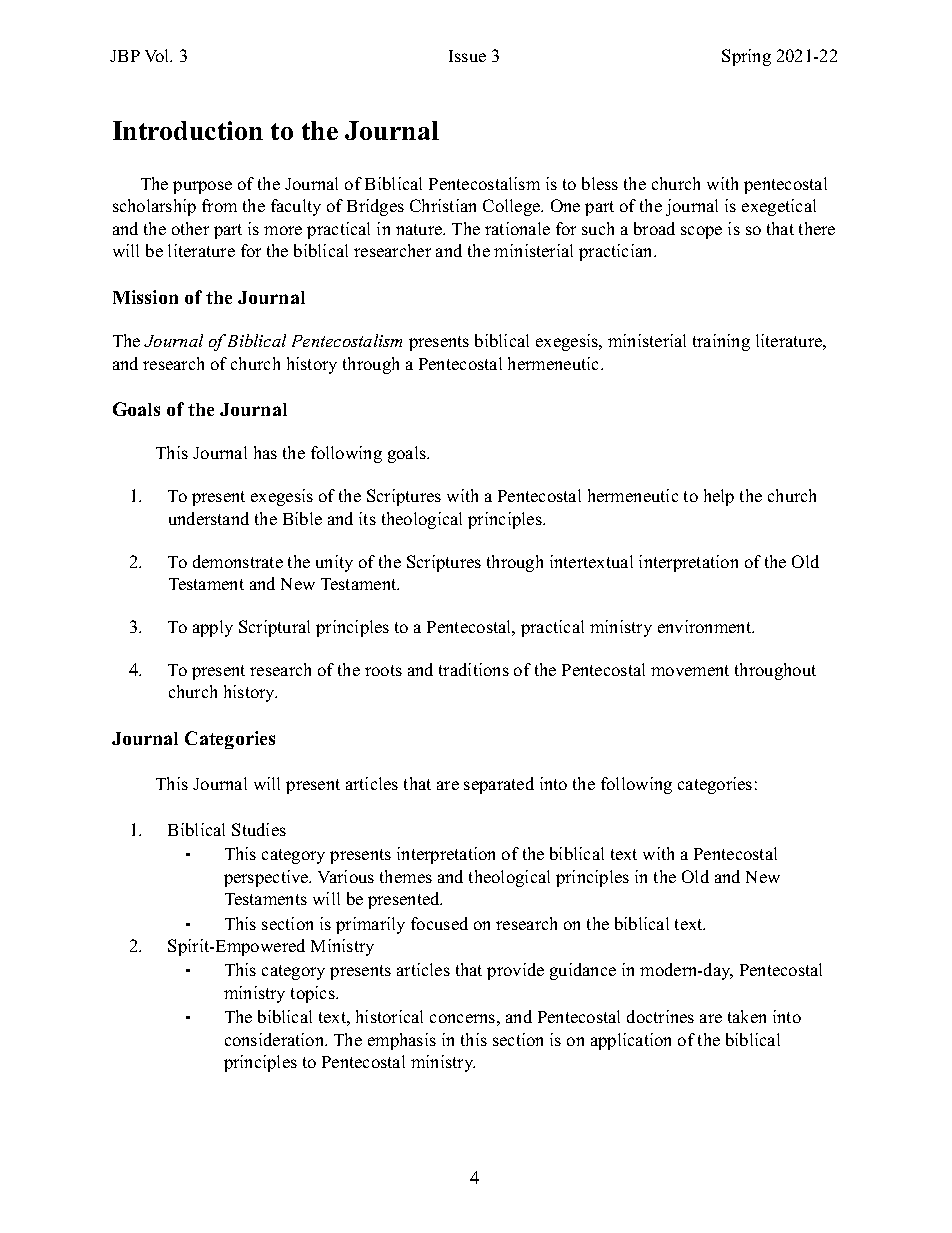 This screenshot has width=952, height=1233. Describe the element at coordinates (367, 518) in the screenshot. I see `its` at that location.
